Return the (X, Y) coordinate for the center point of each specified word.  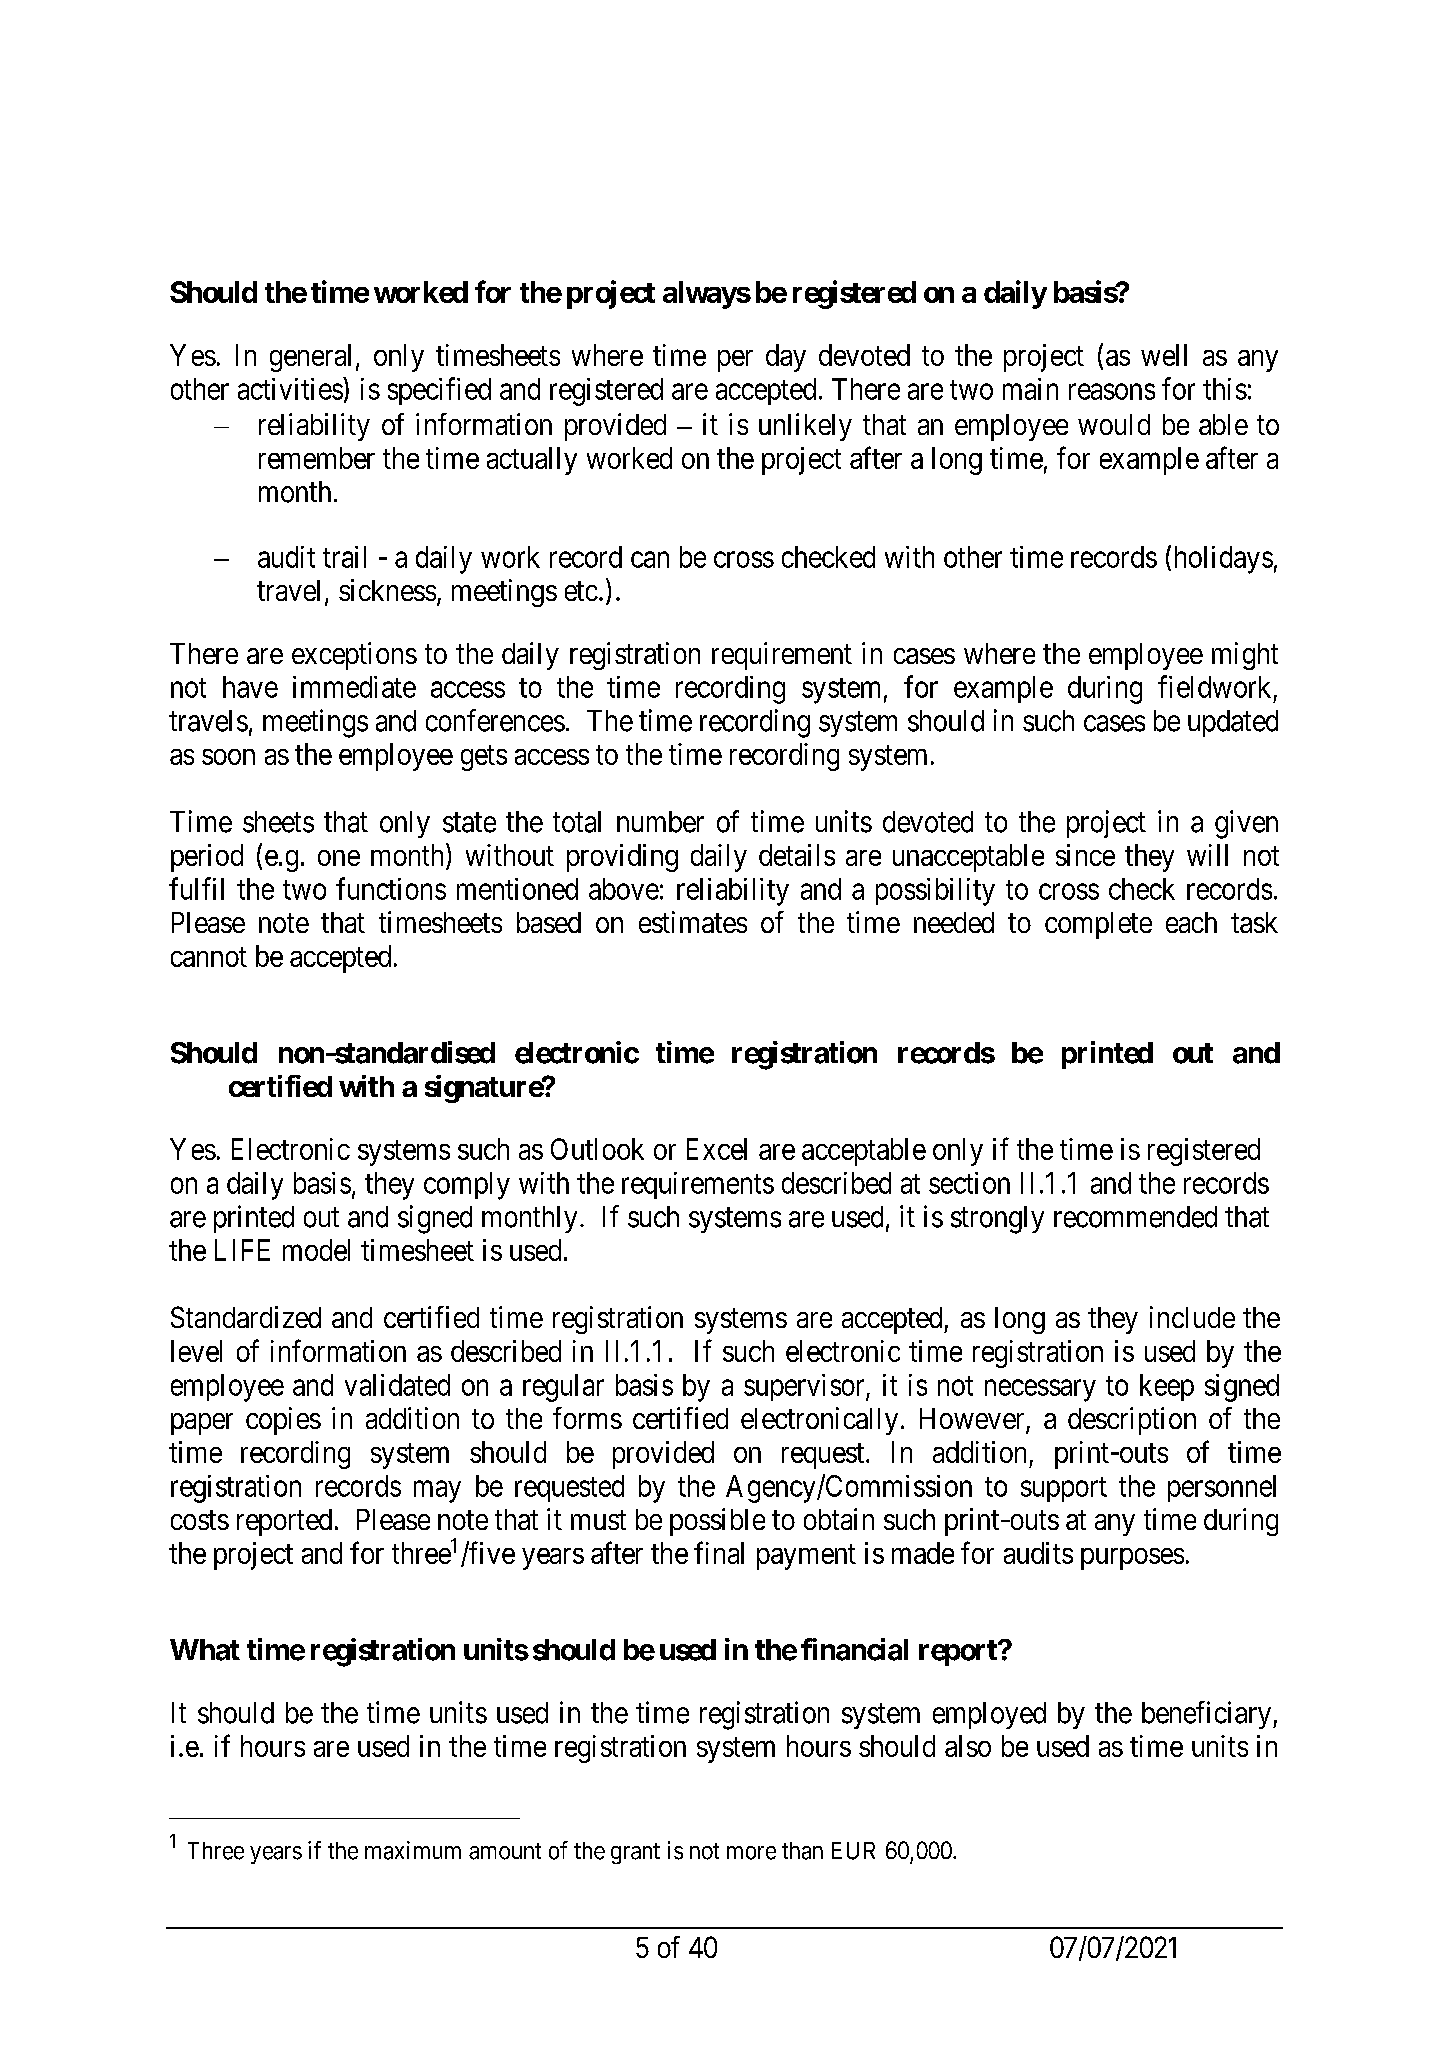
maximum (413, 1850)
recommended (1135, 1217)
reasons (1112, 391)
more (751, 1853)
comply (467, 1186)
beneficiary (1208, 1715)
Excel (717, 1149)
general (310, 358)
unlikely (805, 427)
